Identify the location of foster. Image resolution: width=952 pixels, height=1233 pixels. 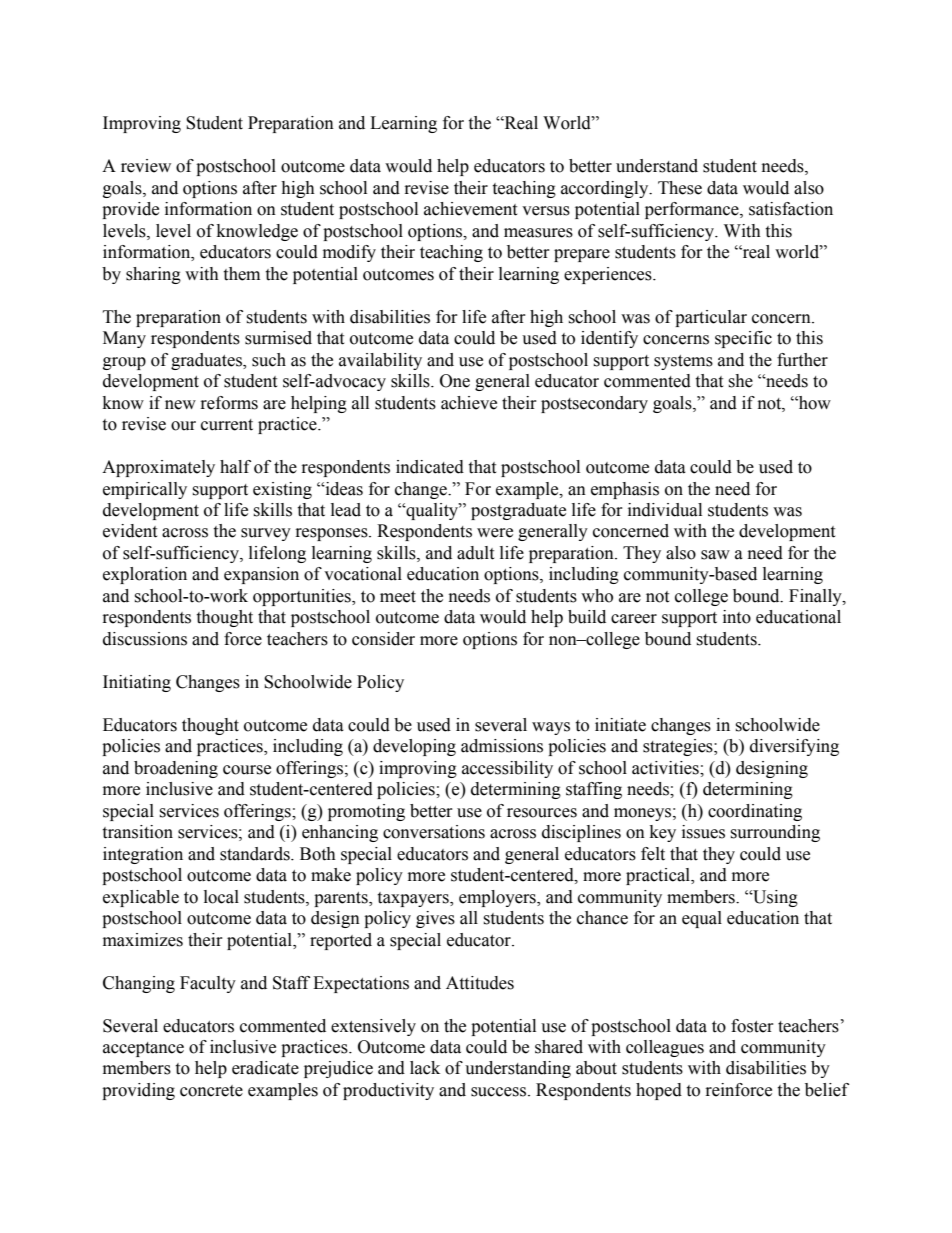
(752, 1026).
